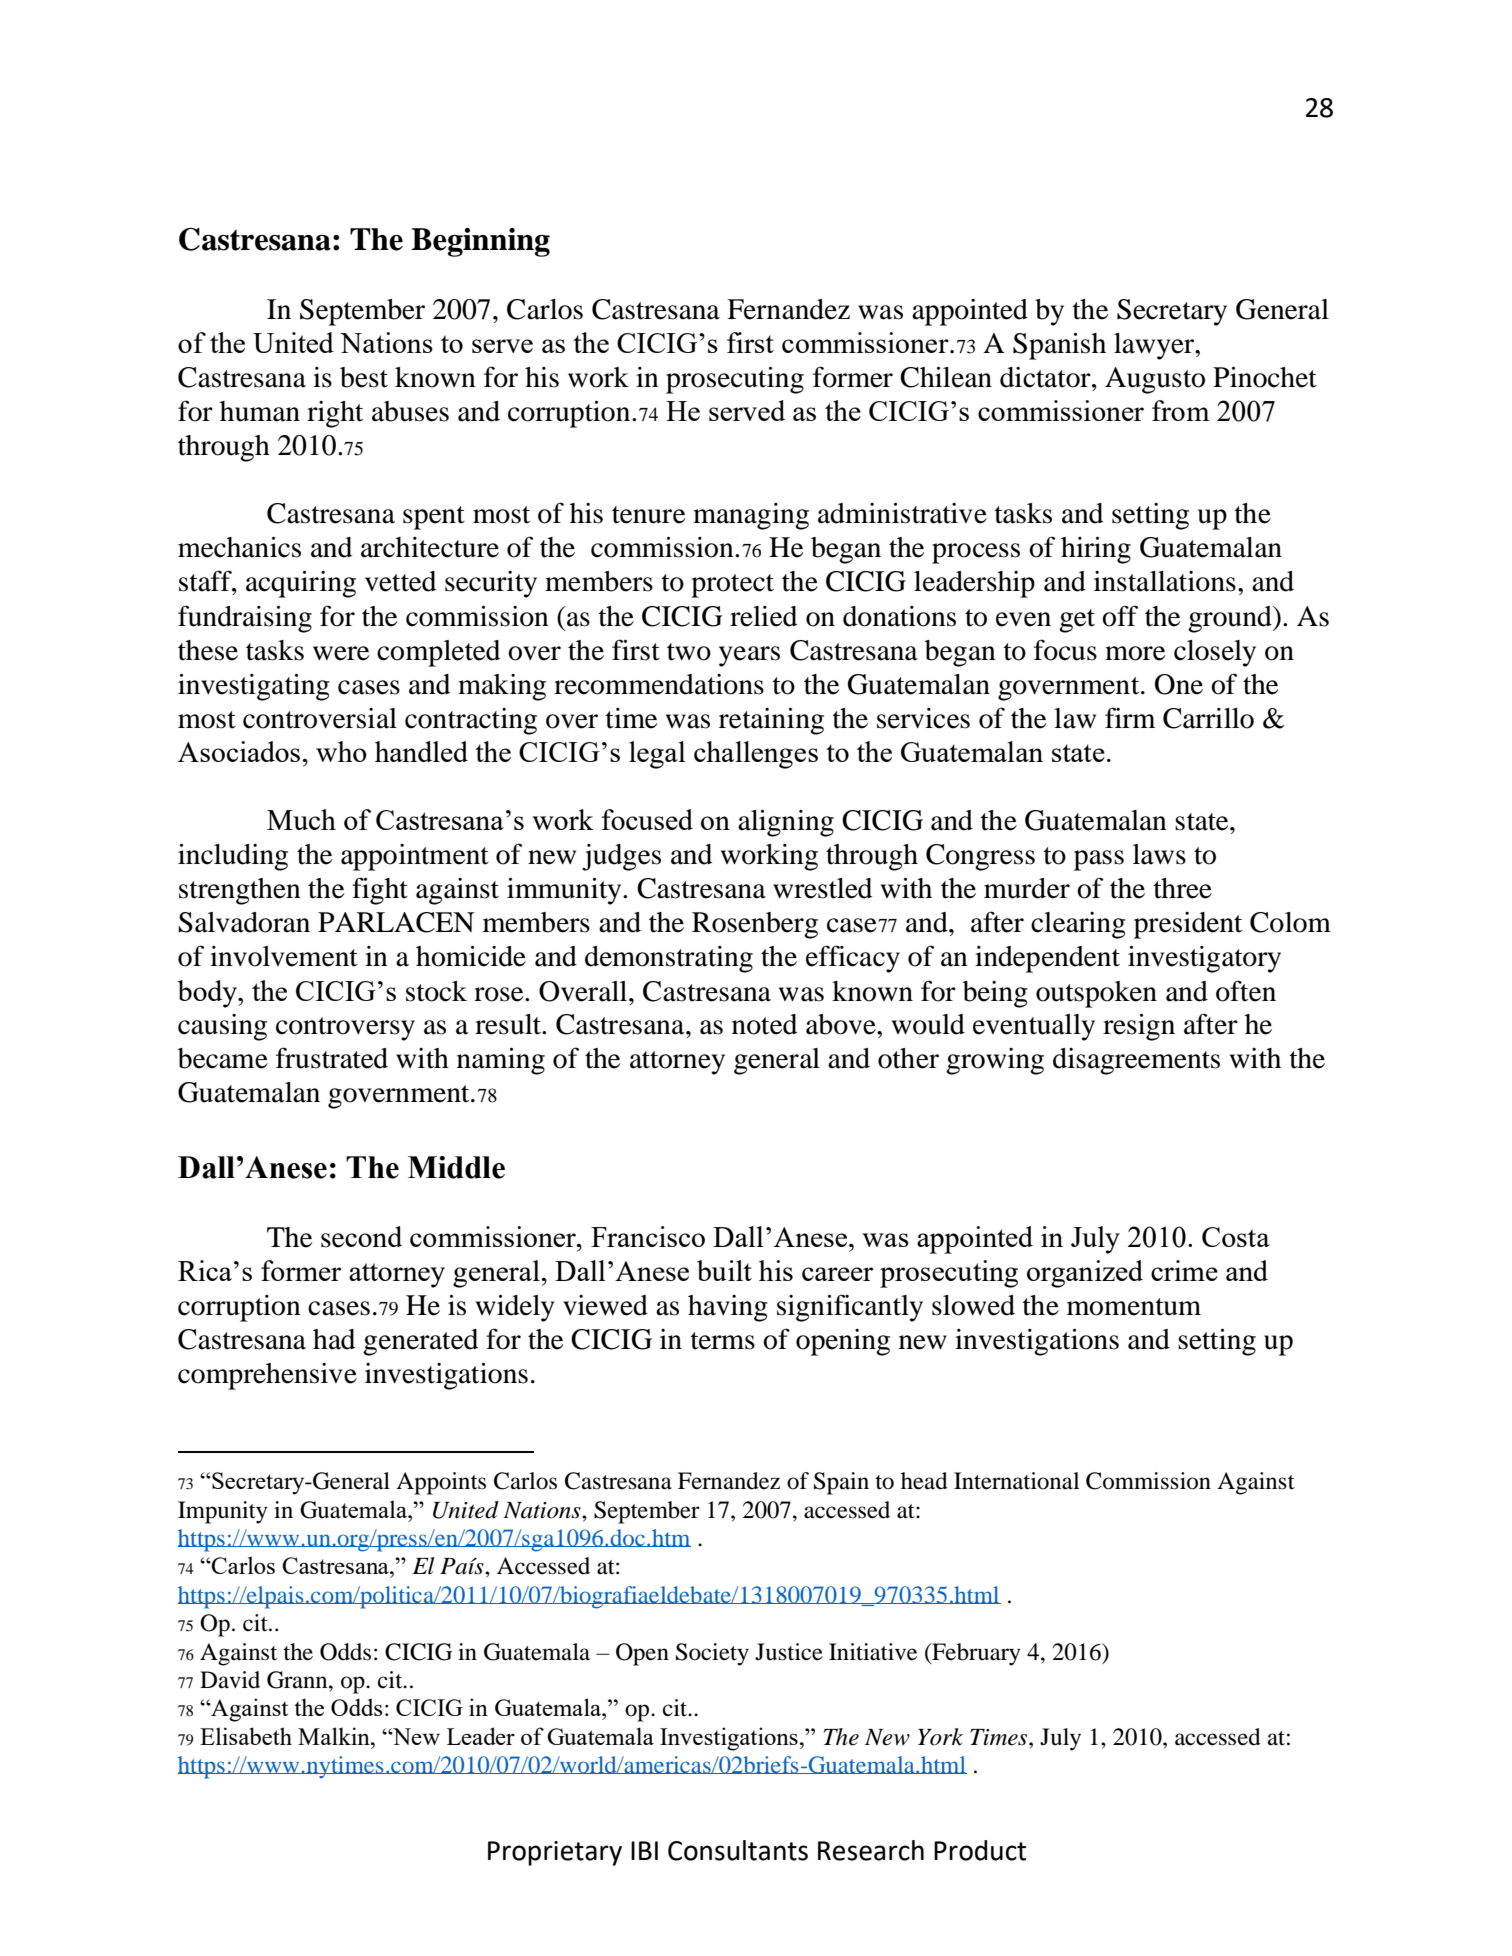  I want to click on disagreements, so click(1136, 1061).
